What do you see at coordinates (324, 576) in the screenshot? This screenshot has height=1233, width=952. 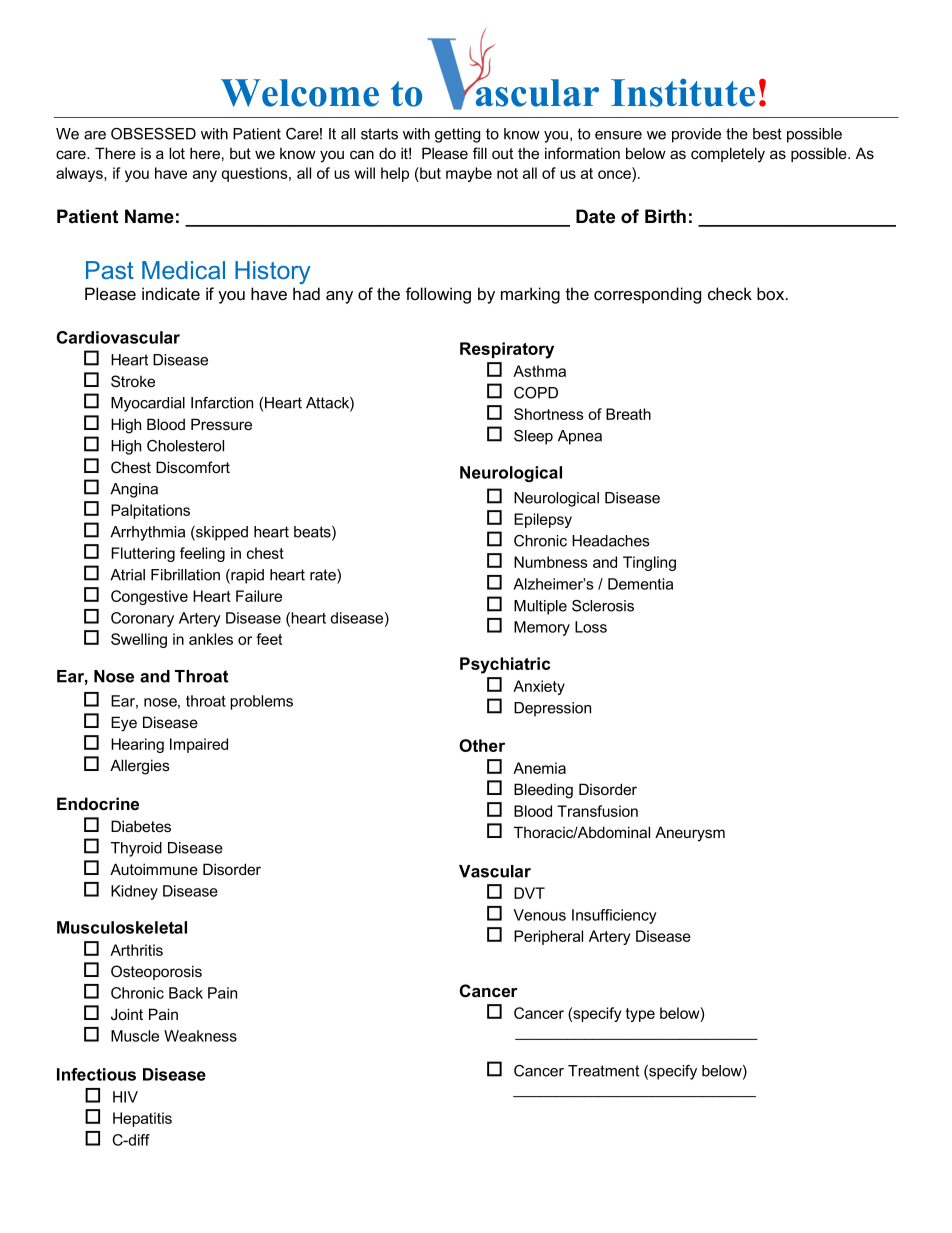 I see `rate` at bounding box center [324, 576].
